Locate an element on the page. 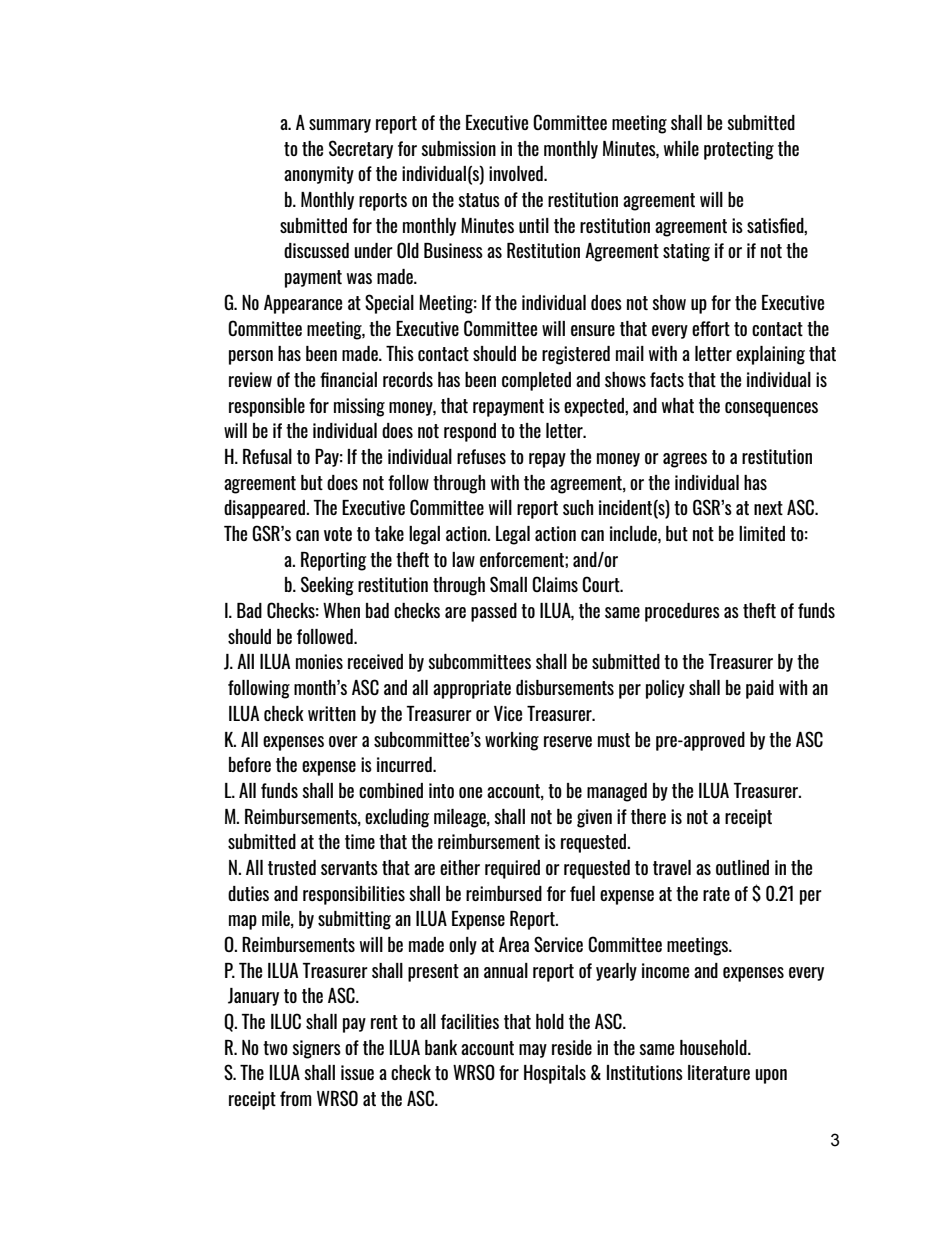  anonymity is located at coordinates (319, 175).
